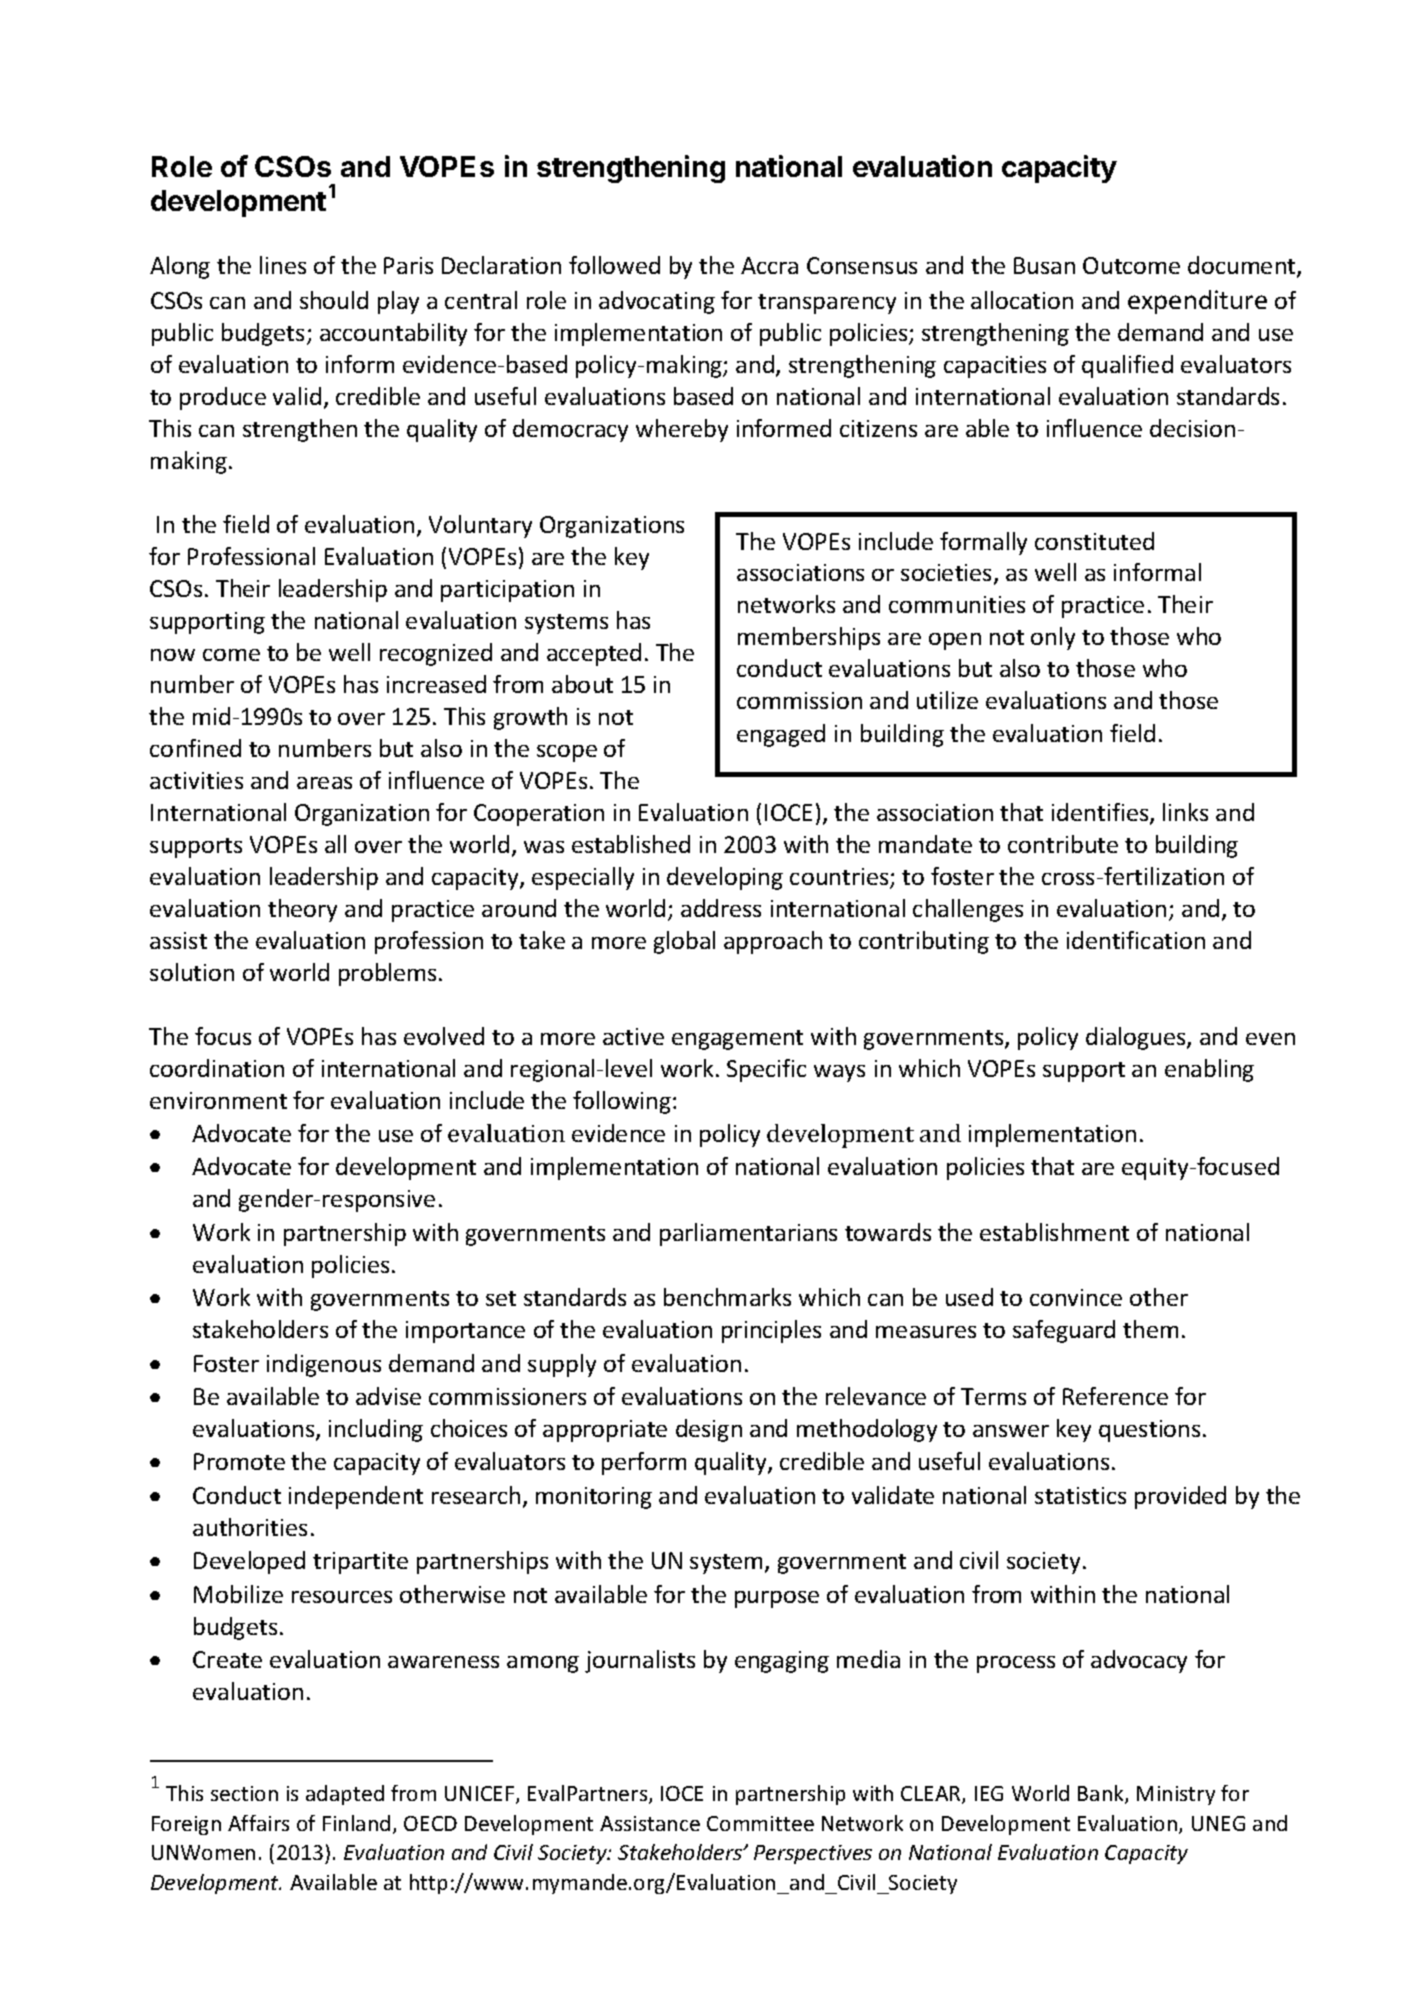  Describe the element at coordinates (1176, 1795) in the page. I see `Ministry` at that location.
